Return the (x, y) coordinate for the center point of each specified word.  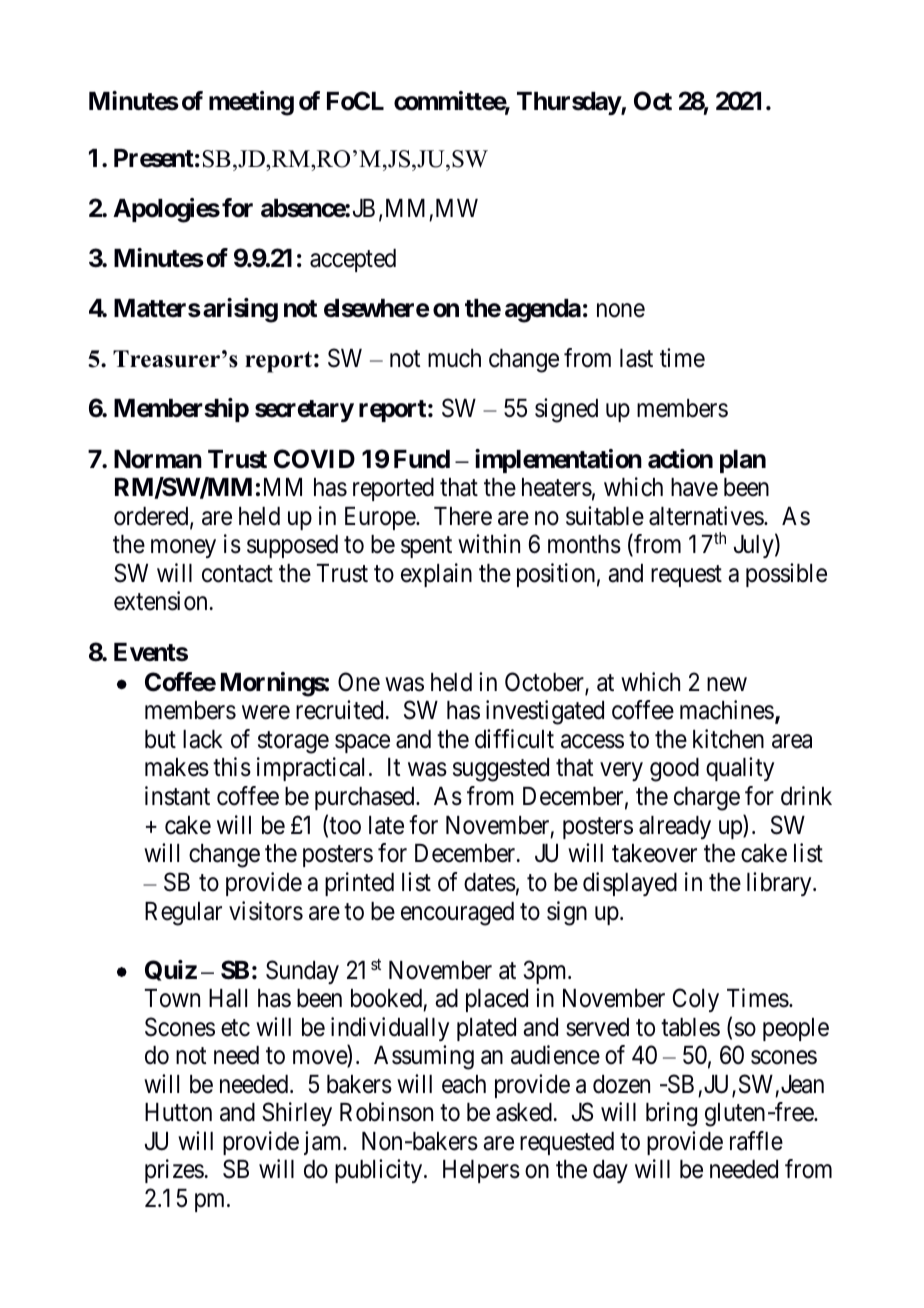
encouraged (457, 914)
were (266, 713)
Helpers (481, 1171)
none (621, 311)
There (463, 516)
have (694, 487)
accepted (353, 260)
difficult (514, 739)
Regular (183, 914)
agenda (543, 311)
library (780, 884)
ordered (152, 517)
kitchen (728, 739)
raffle (756, 1141)
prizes (174, 1171)
